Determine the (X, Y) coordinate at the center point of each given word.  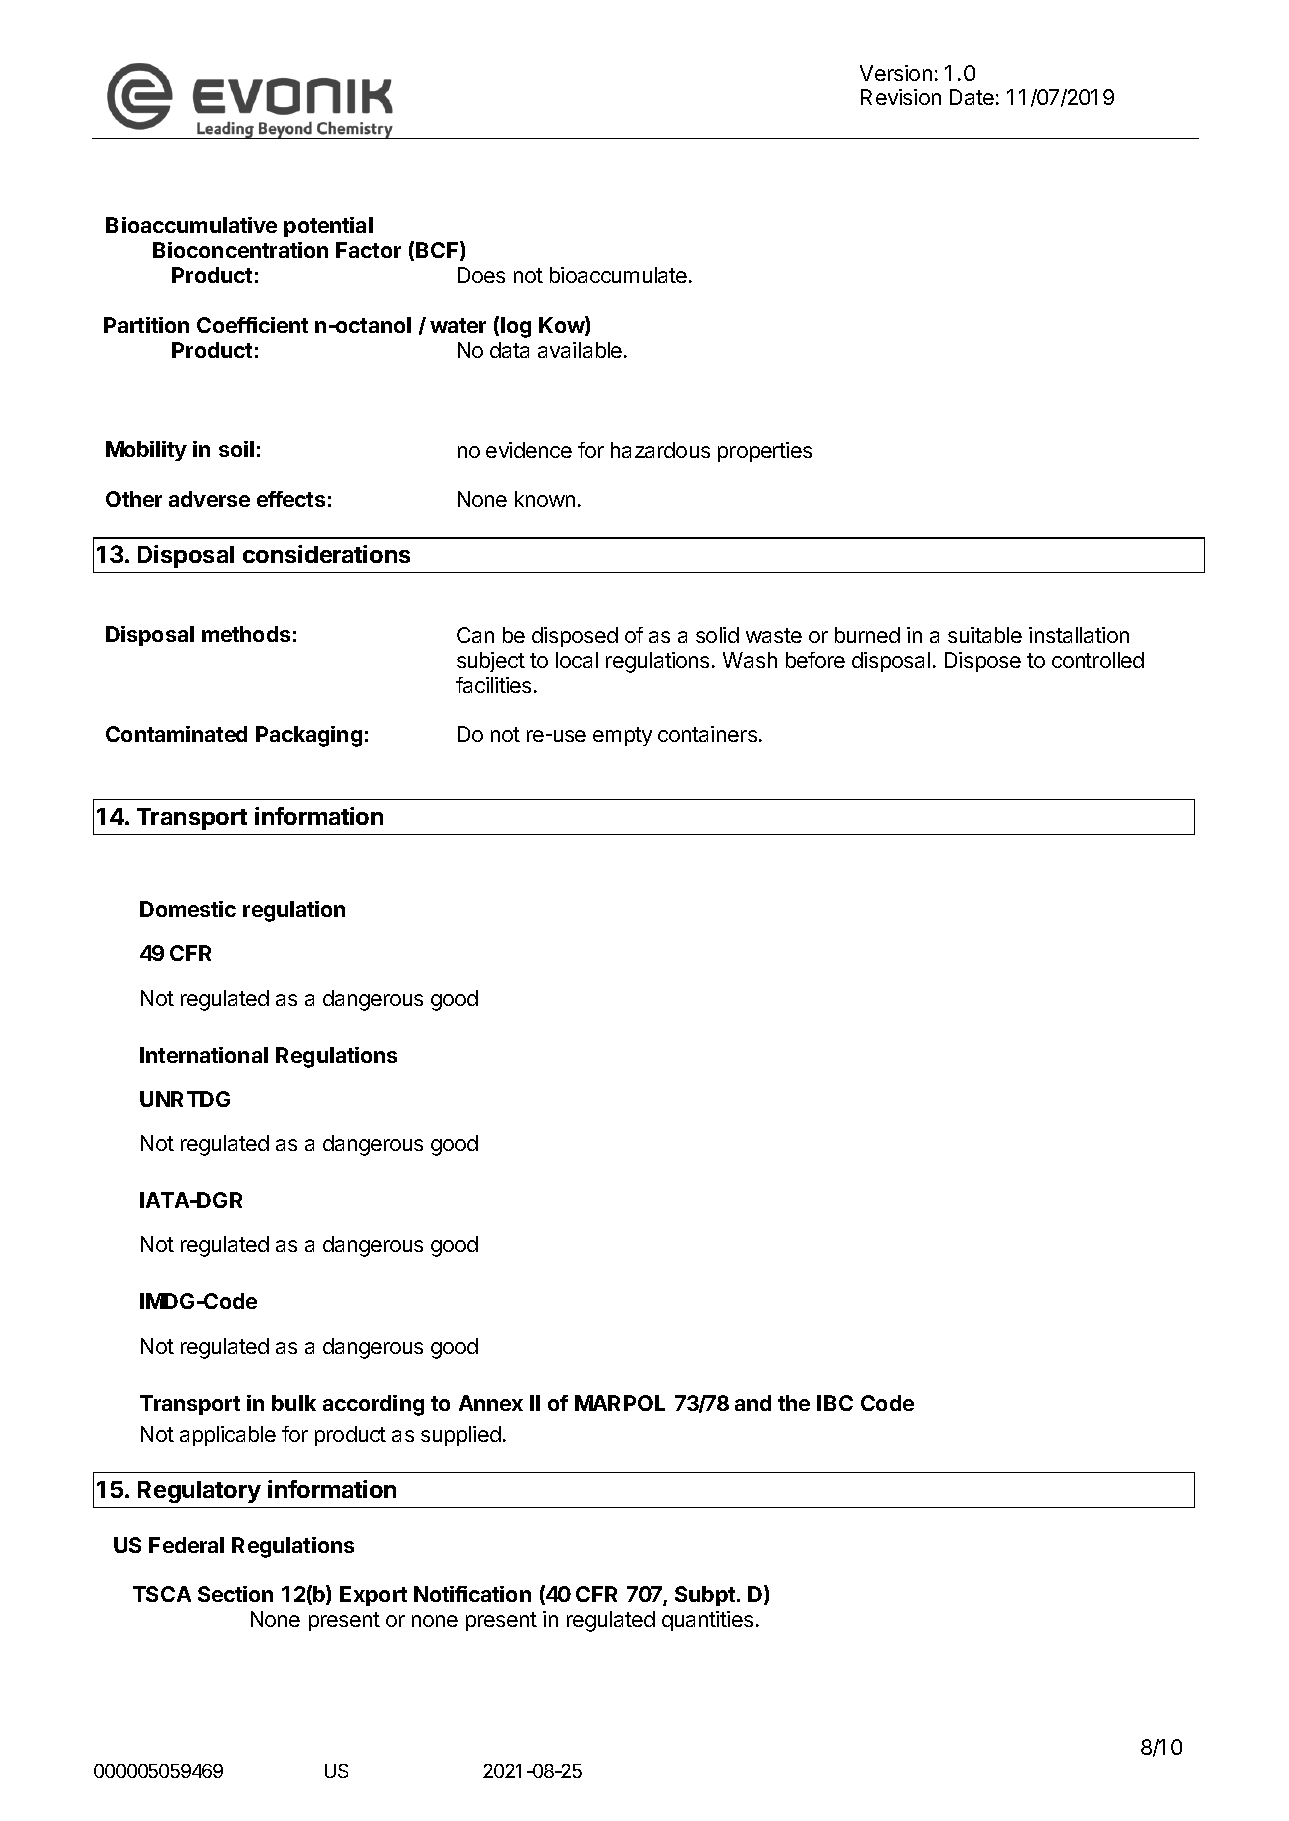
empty (622, 736)
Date (972, 97)
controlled (1098, 660)
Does (481, 275)
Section (235, 1594)
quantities (707, 1621)
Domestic (188, 909)
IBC (835, 1403)
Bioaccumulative (191, 225)
